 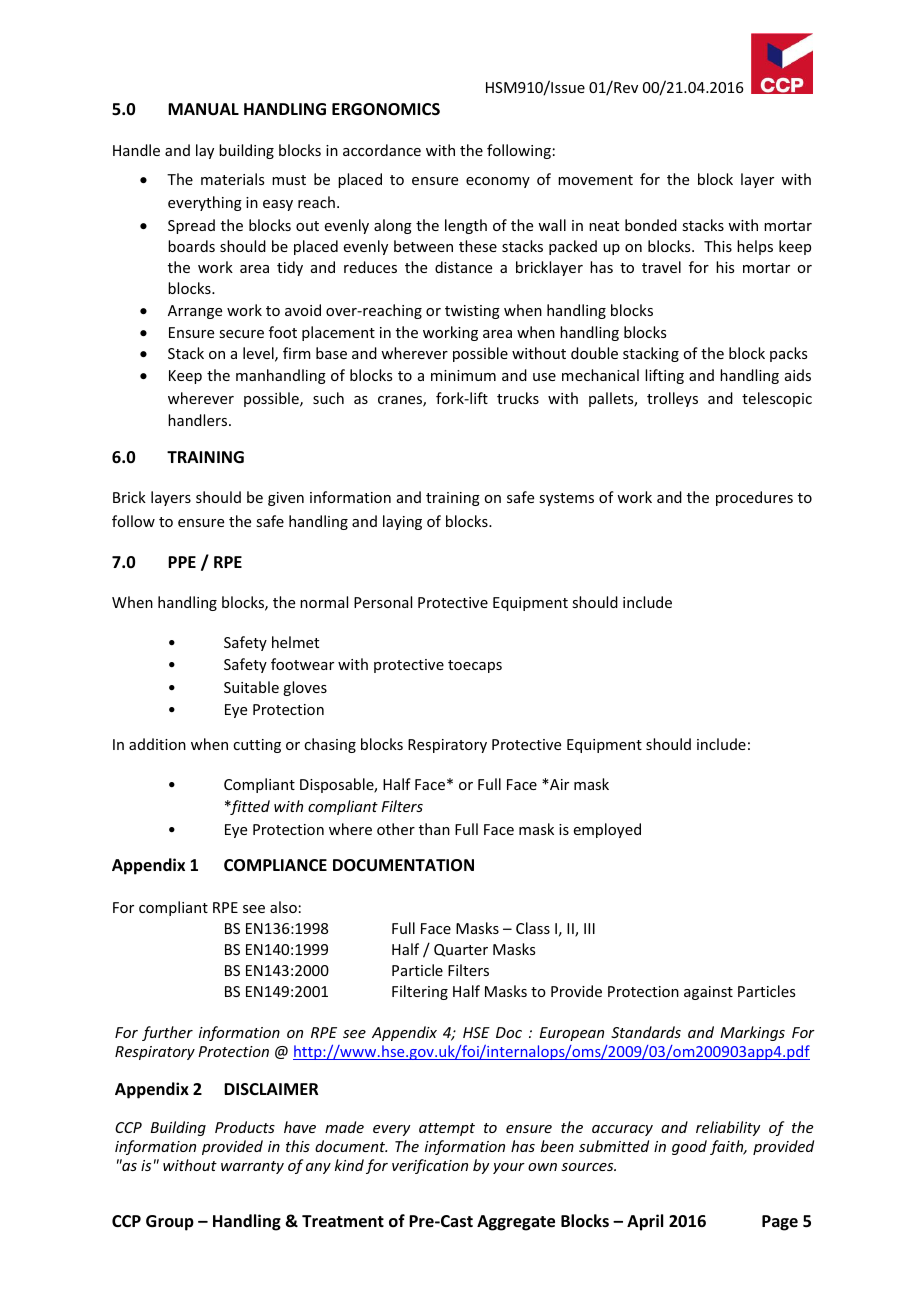 I want to click on than, so click(x=434, y=829).
